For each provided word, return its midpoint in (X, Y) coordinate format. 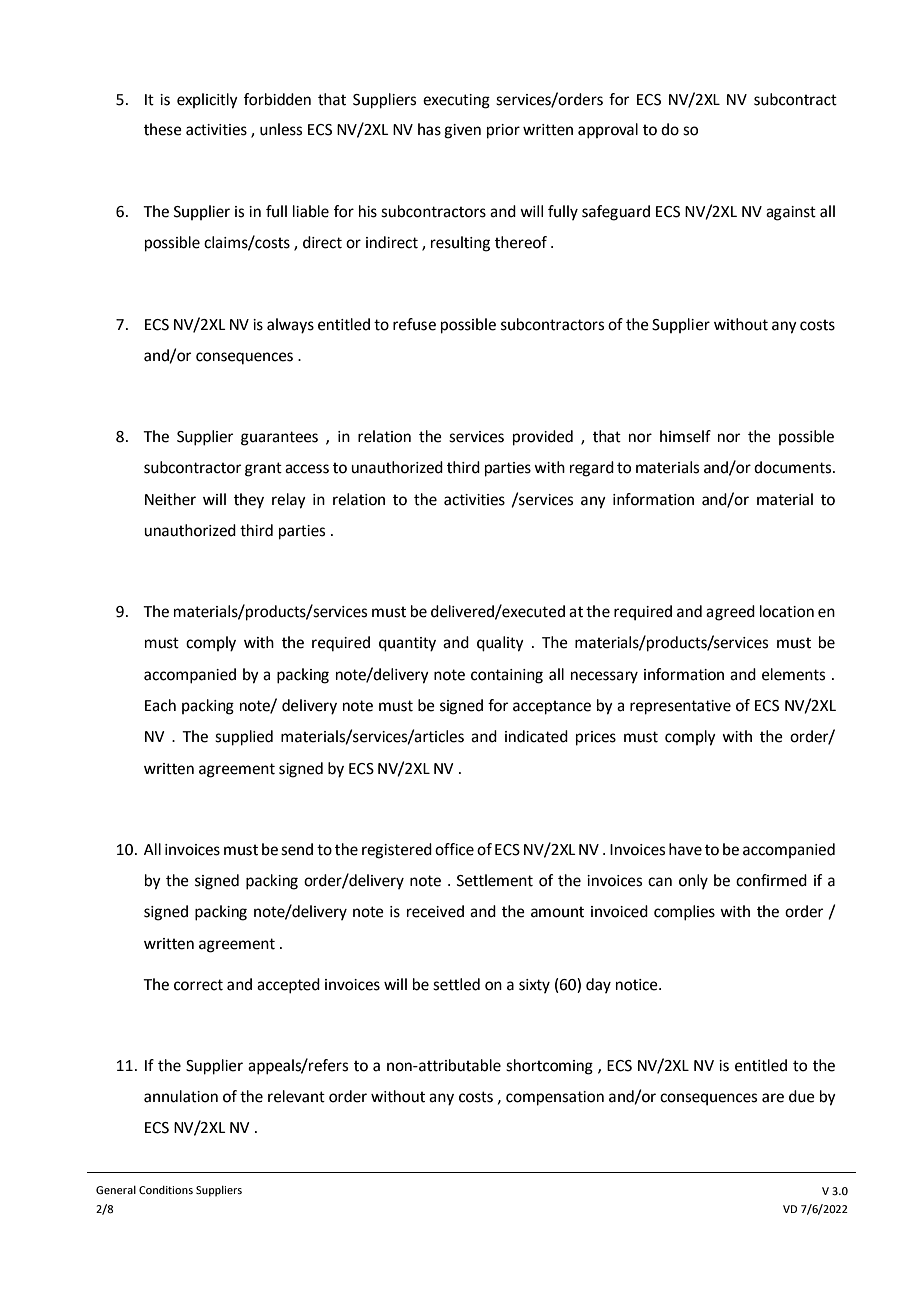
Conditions (166, 1190)
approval (608, 131)
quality (500, 644)
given (462, 131)
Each (160, 705)
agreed (730, 613)
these (163, 129)
